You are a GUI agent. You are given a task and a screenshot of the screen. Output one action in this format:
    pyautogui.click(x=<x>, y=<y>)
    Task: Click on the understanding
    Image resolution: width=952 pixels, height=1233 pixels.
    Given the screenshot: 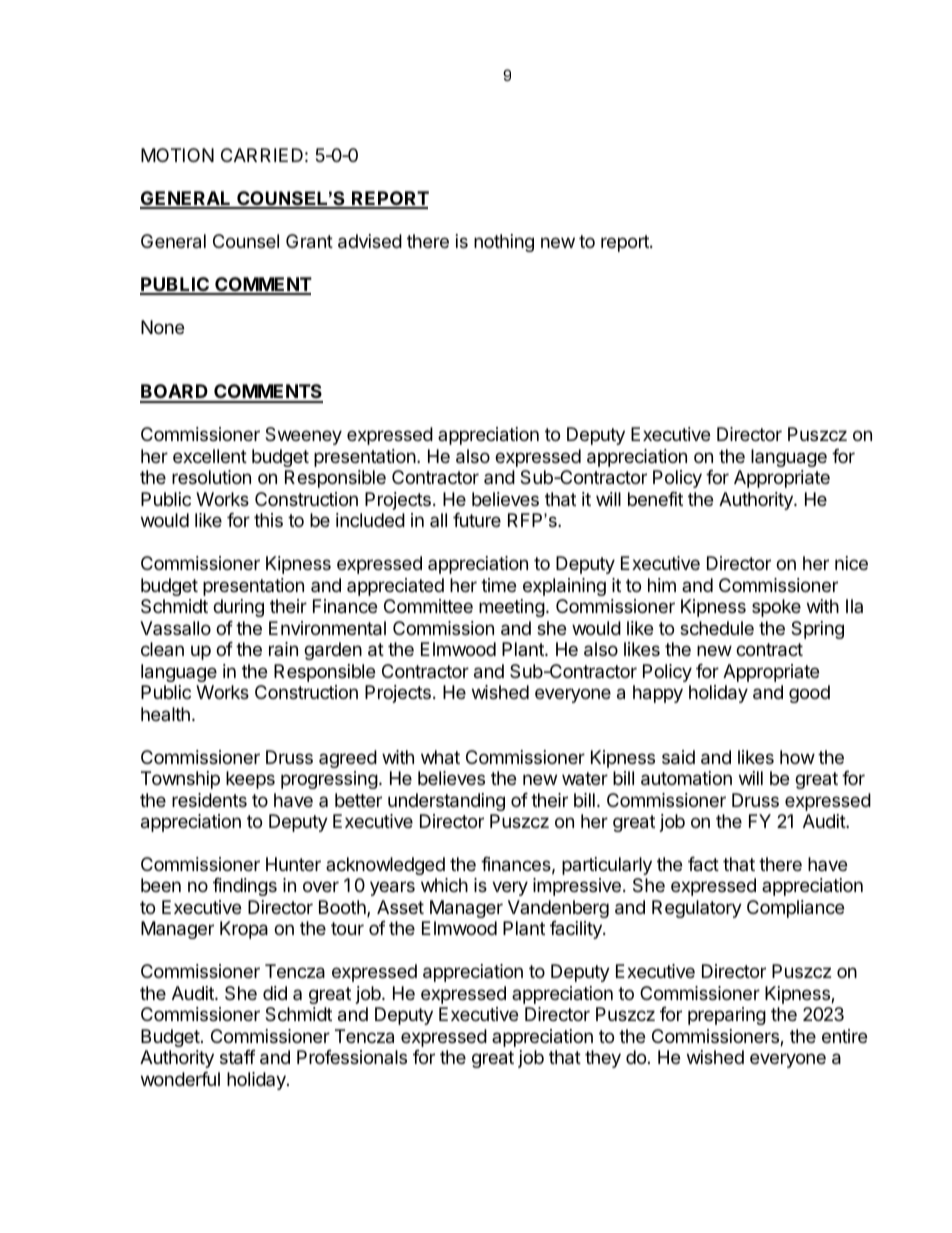 What is the action you would take?
    pyautogui.click(x=446, y=802)
